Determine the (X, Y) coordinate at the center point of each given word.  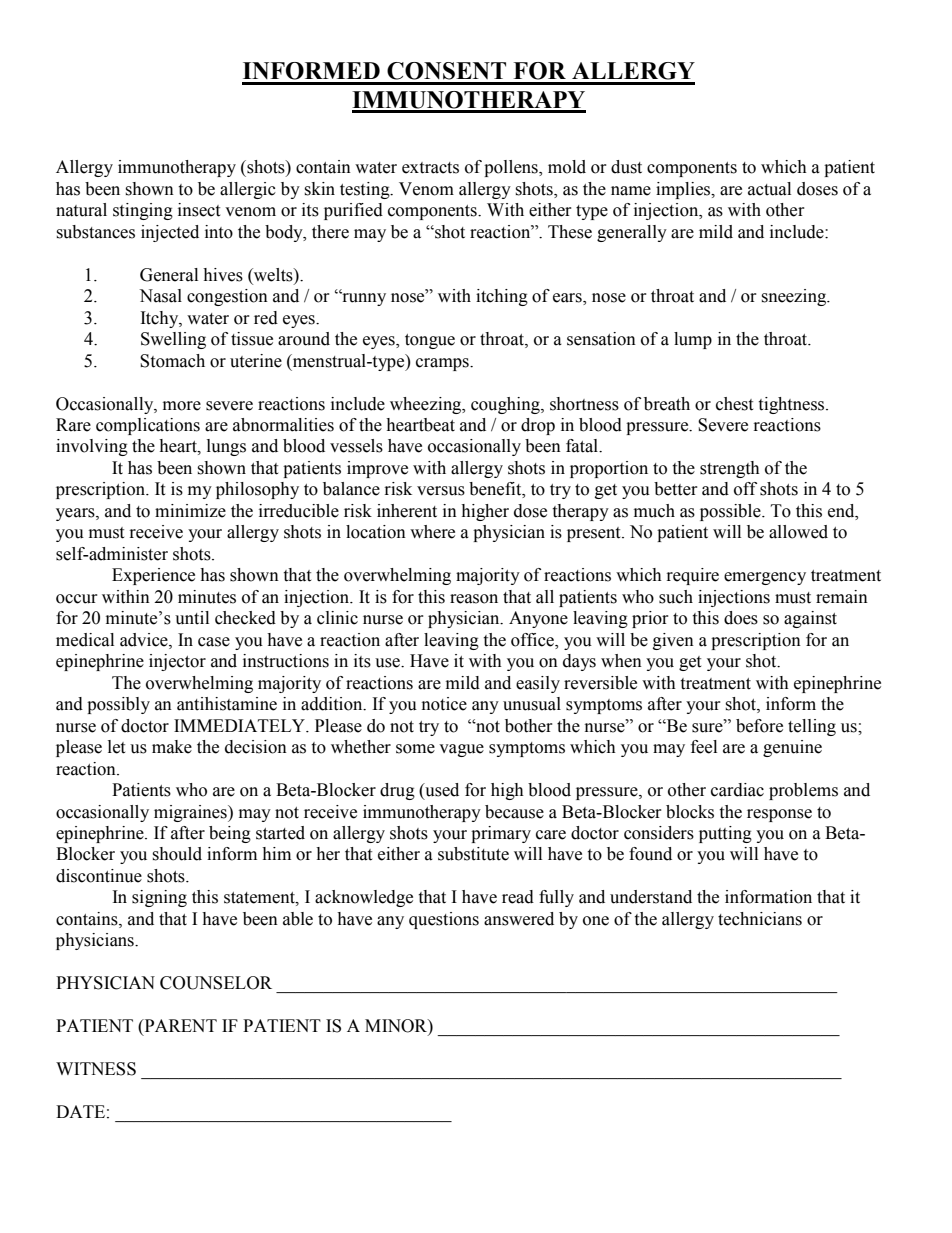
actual (769, 189)
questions (444, 920)
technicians (760, 919)
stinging (143, 211)
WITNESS (96, 1069)
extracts (430, 168)
